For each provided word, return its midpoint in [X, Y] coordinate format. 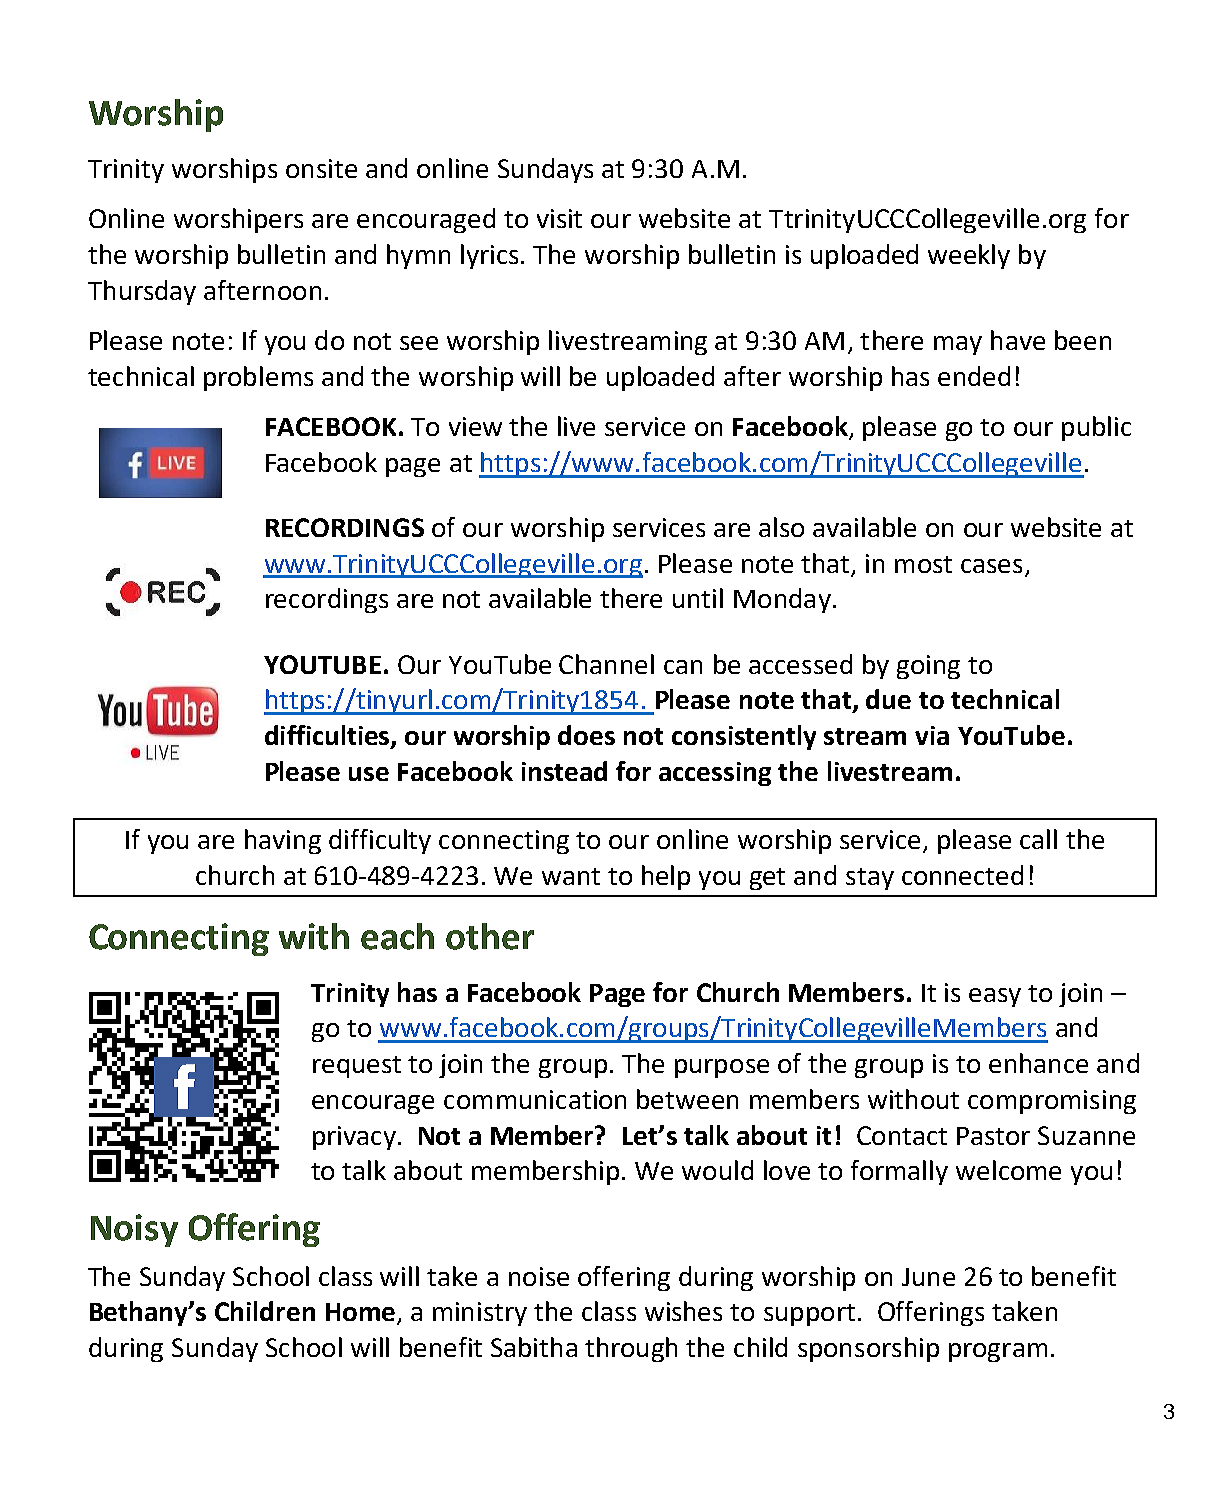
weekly [969, 256]
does [586, 735]
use [369, 774]
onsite [321, 168]
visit [559, 218]
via [932, 735]
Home [360, 1312]
